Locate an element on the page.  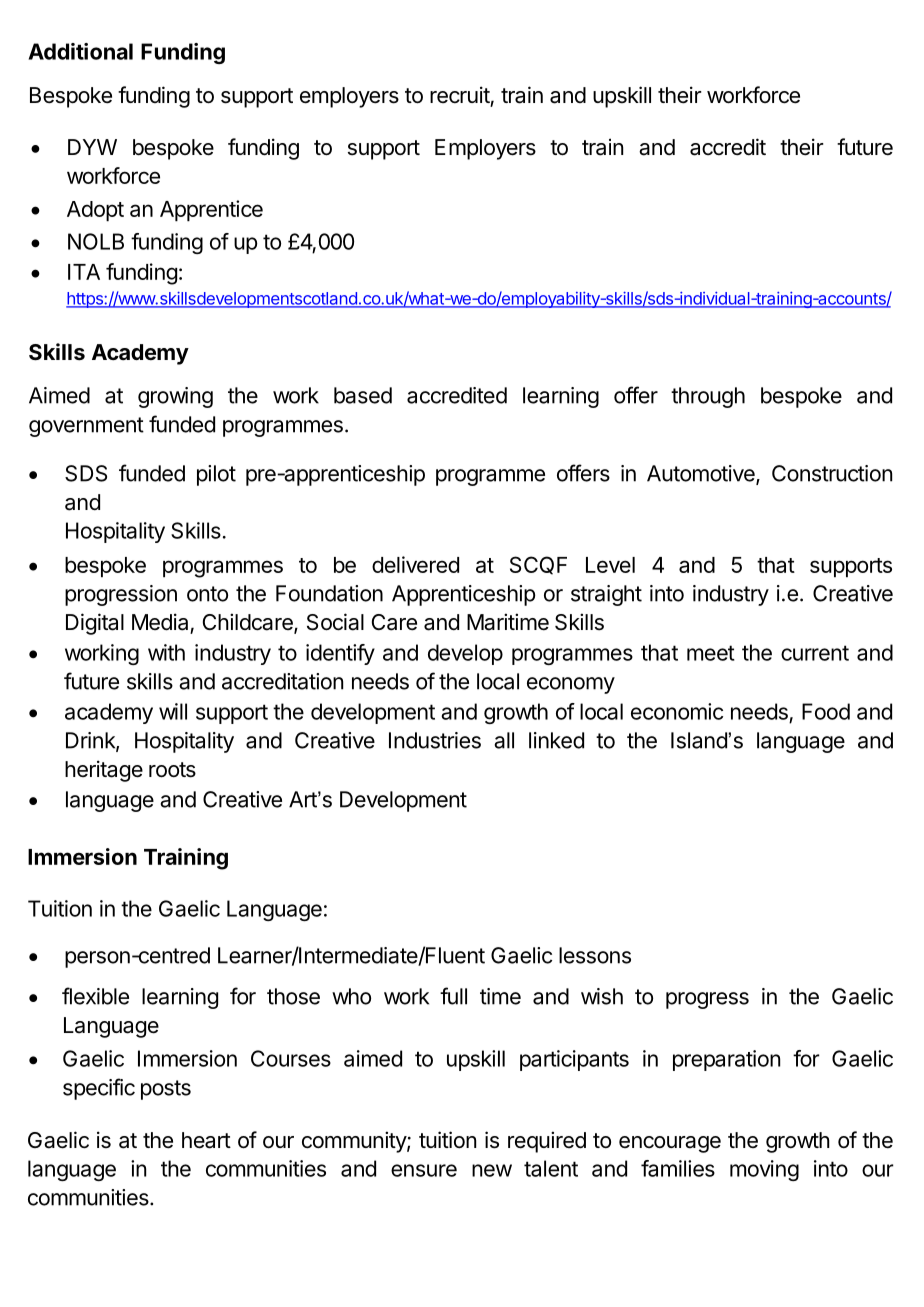
meet is located at coordinates (711, 653).
